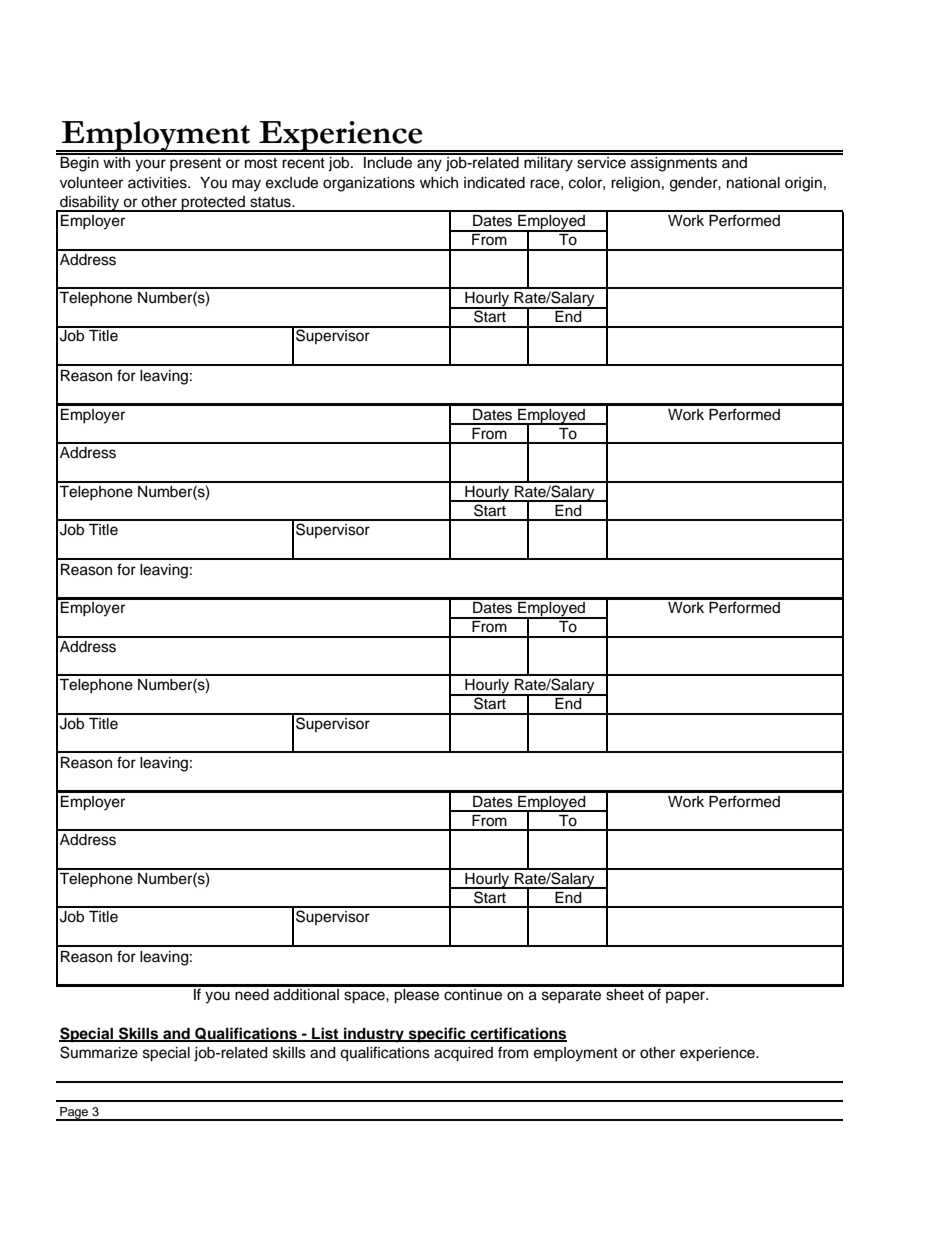 The width and height of the document is (952, 1233). Describe the element at coordinates (753, 183) in the document. I see `national` at that location.
